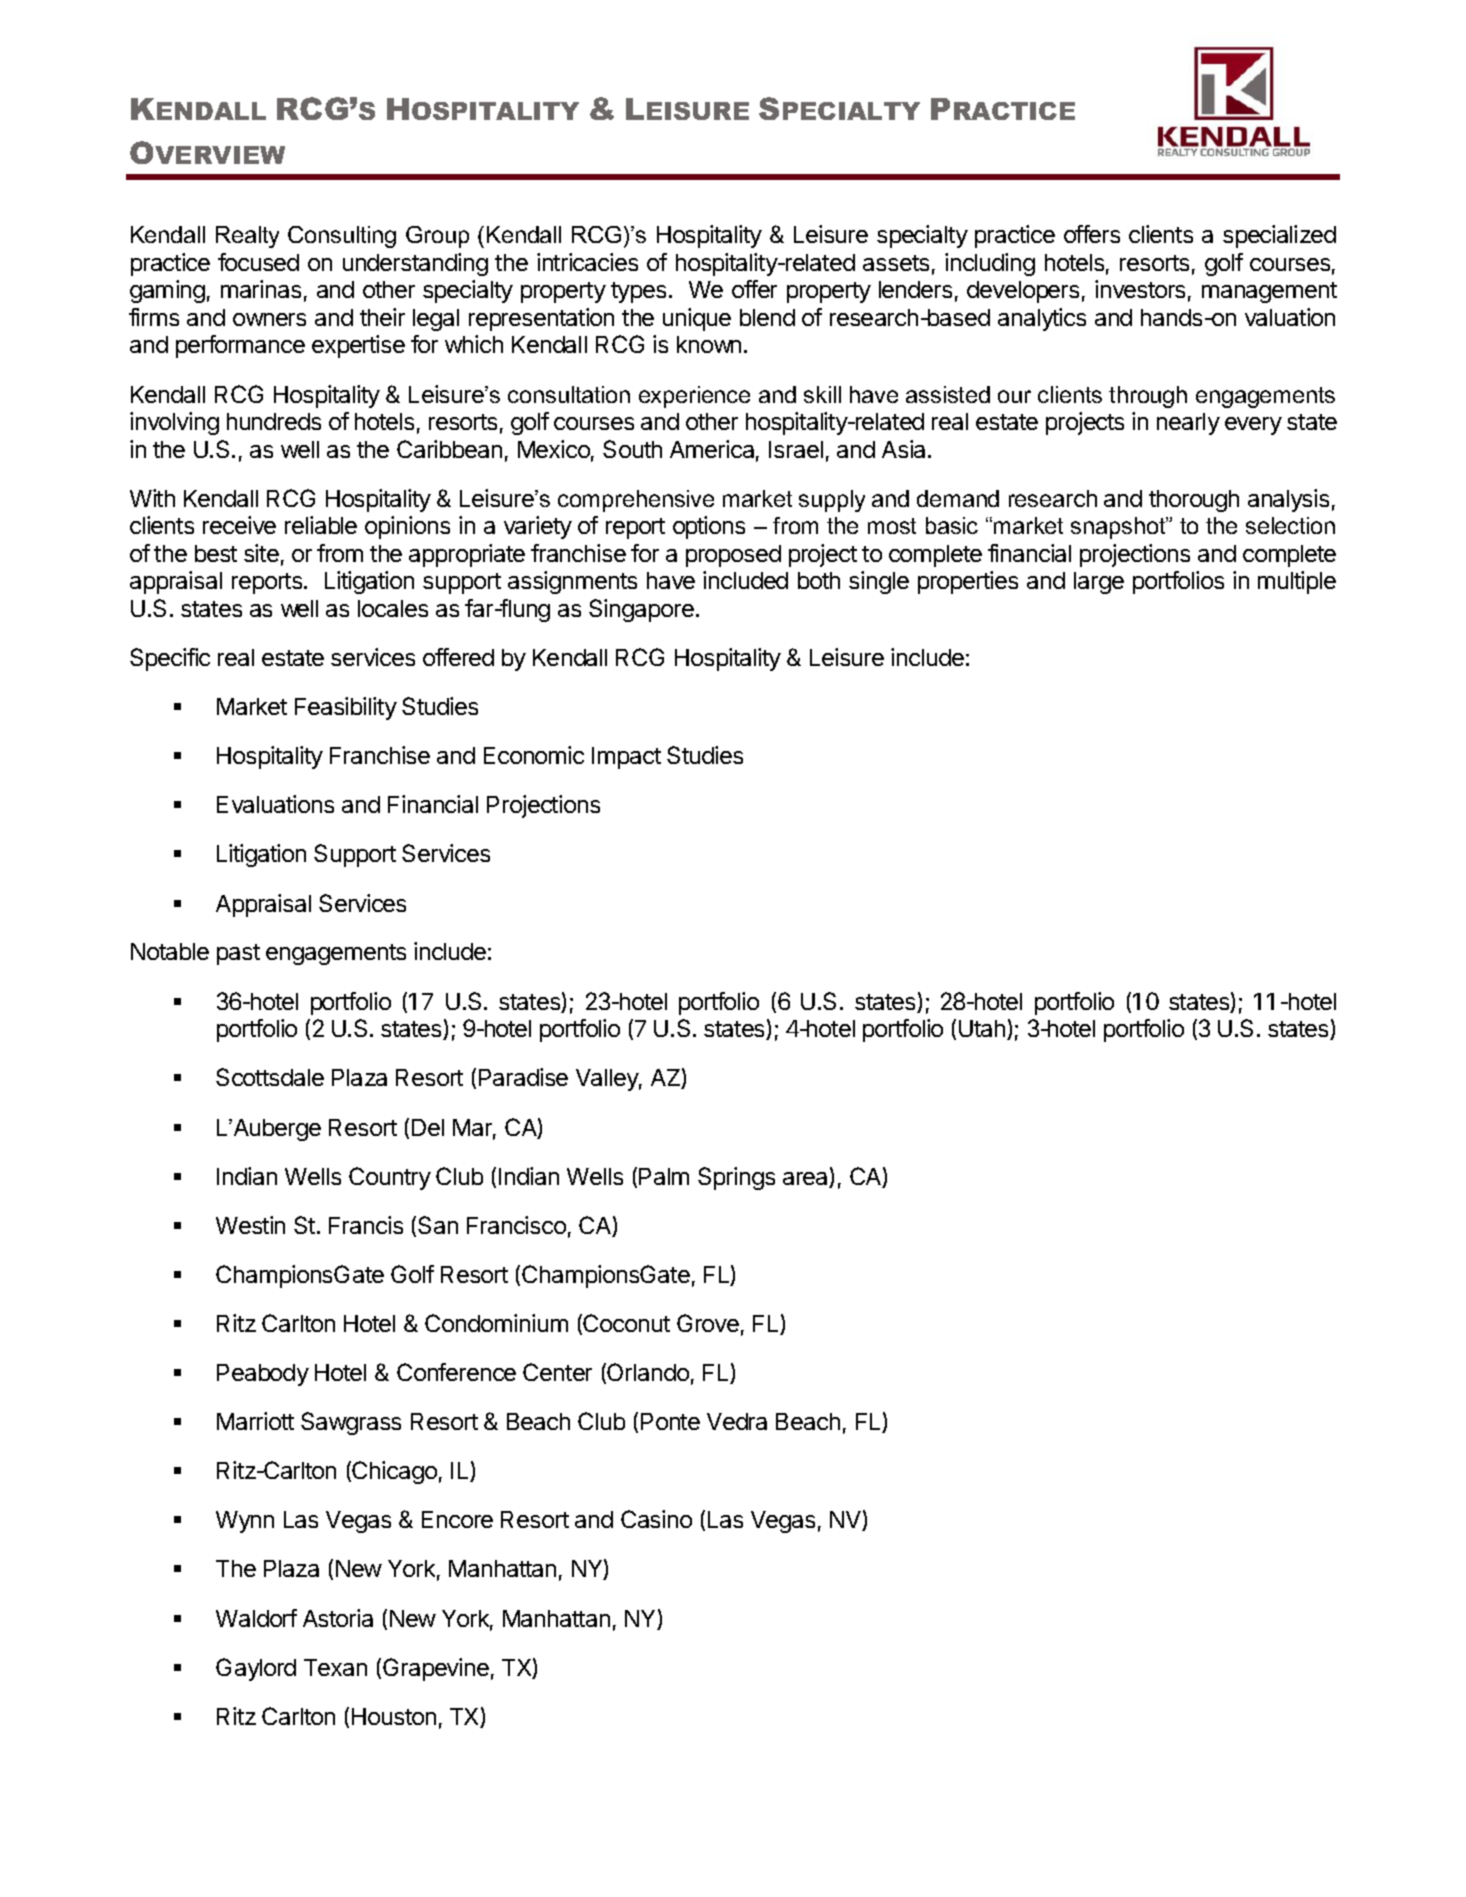 This image has width=1466, height=1897. What do you see at coordinates (256, 1669) in the image?
I see `Gaylord` at bounding box center [256, 1669].
